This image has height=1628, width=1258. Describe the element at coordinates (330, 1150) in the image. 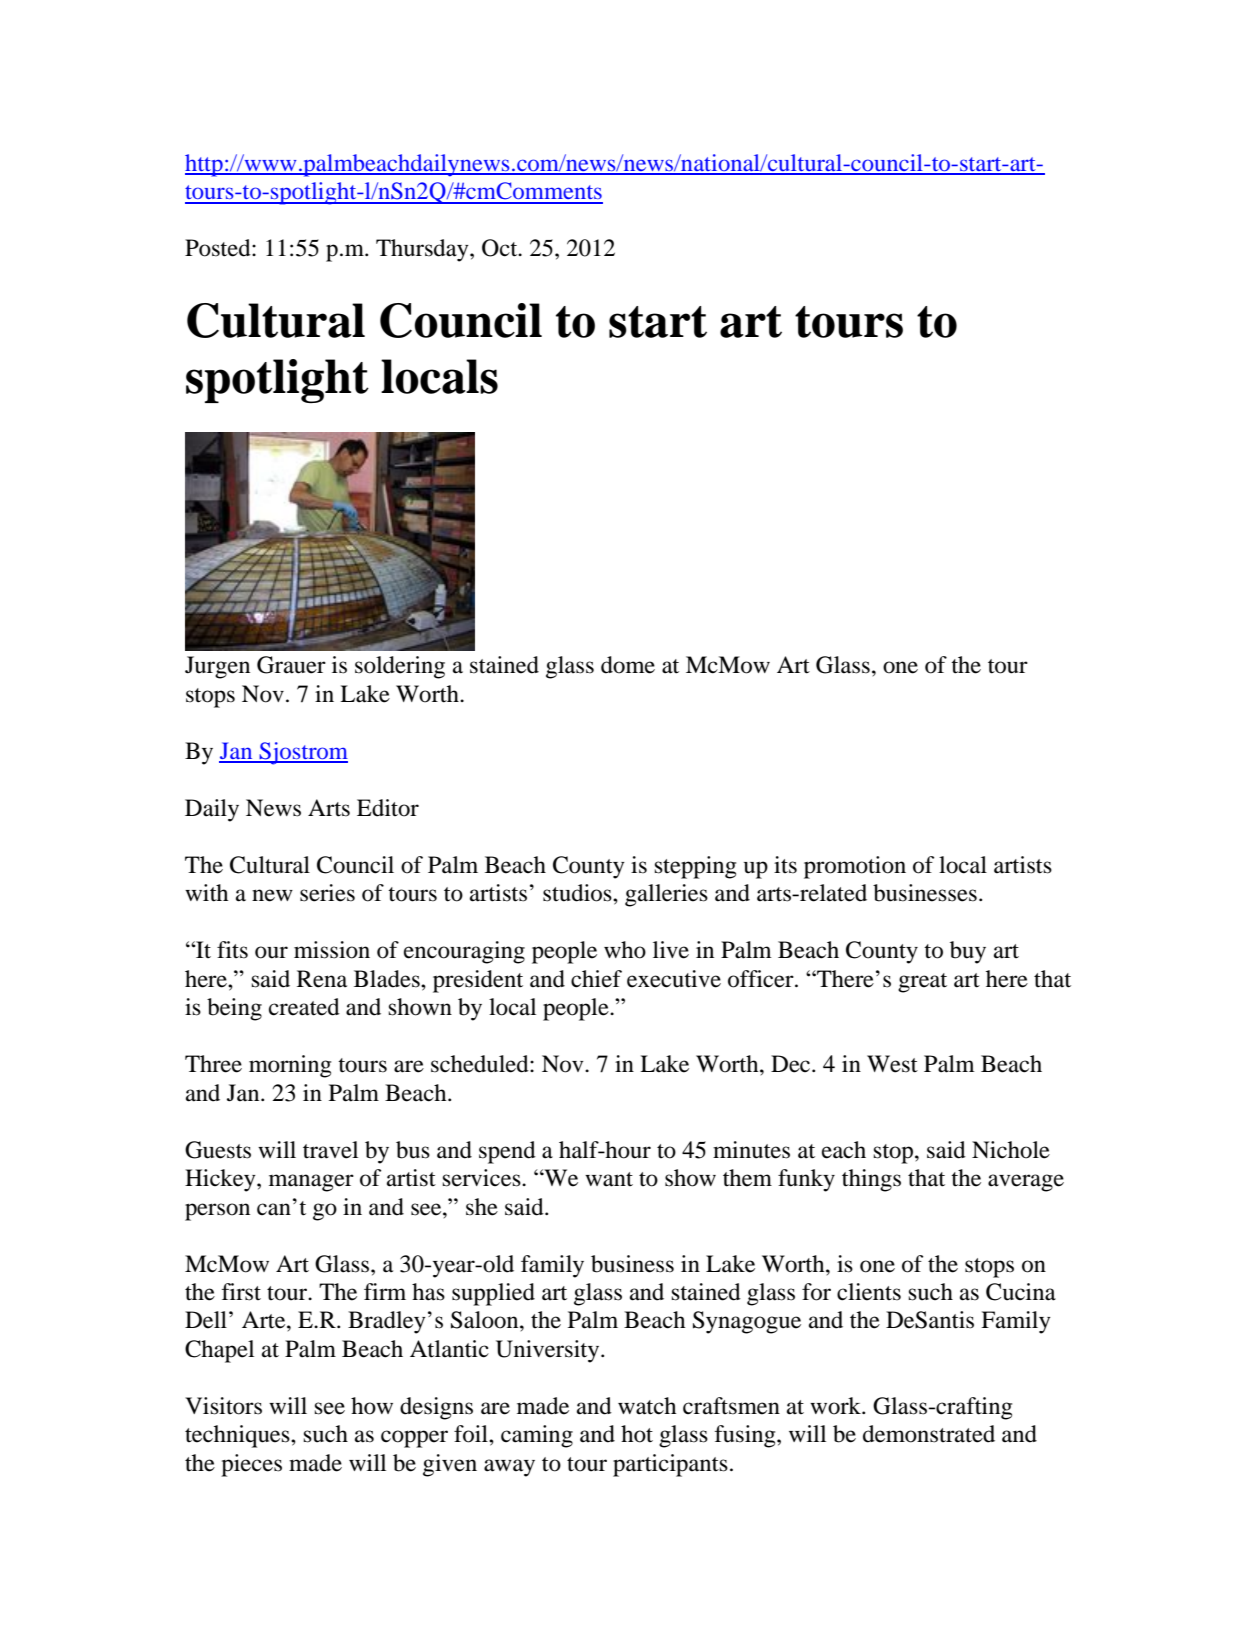

I see `travel` at that location.
